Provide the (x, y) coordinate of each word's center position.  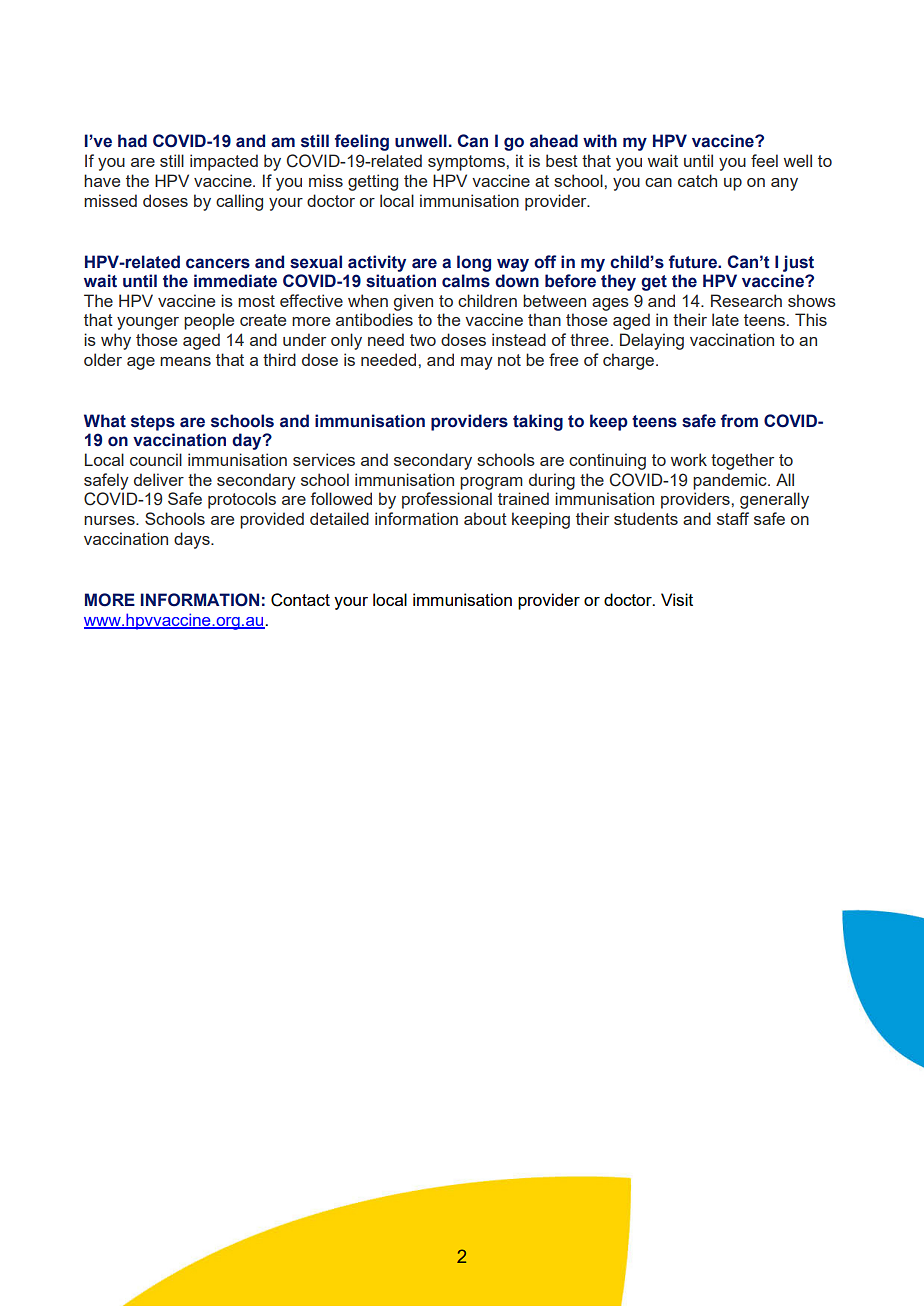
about (485, 518)
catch (697, 180)
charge (630, 361)
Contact (300, 600)
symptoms (466, 163)
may (477, 363)
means (185, 361)
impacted (224, 162)
